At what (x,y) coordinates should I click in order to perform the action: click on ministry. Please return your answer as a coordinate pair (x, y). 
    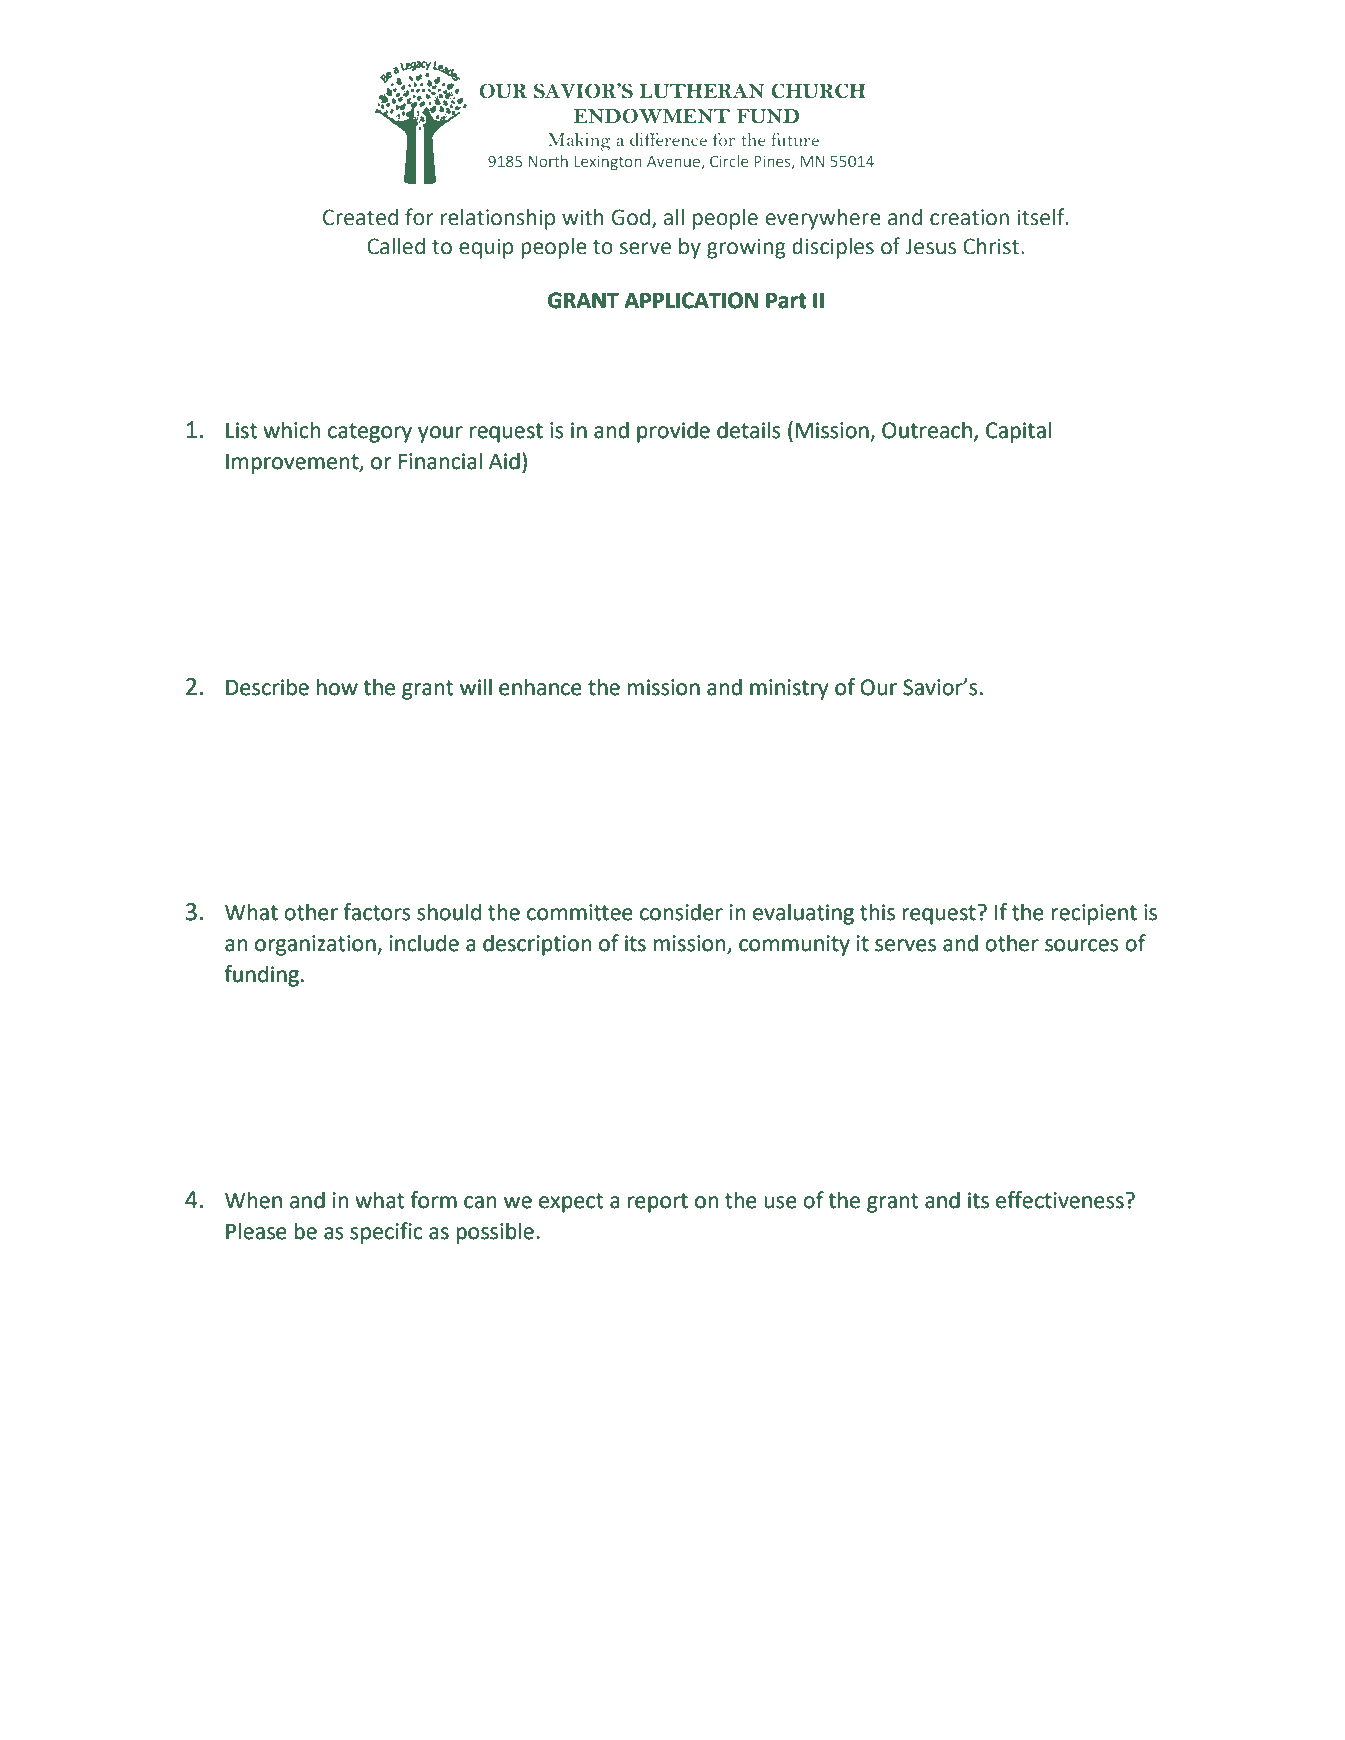
    Looking at the image, I should click on (789, 689).
